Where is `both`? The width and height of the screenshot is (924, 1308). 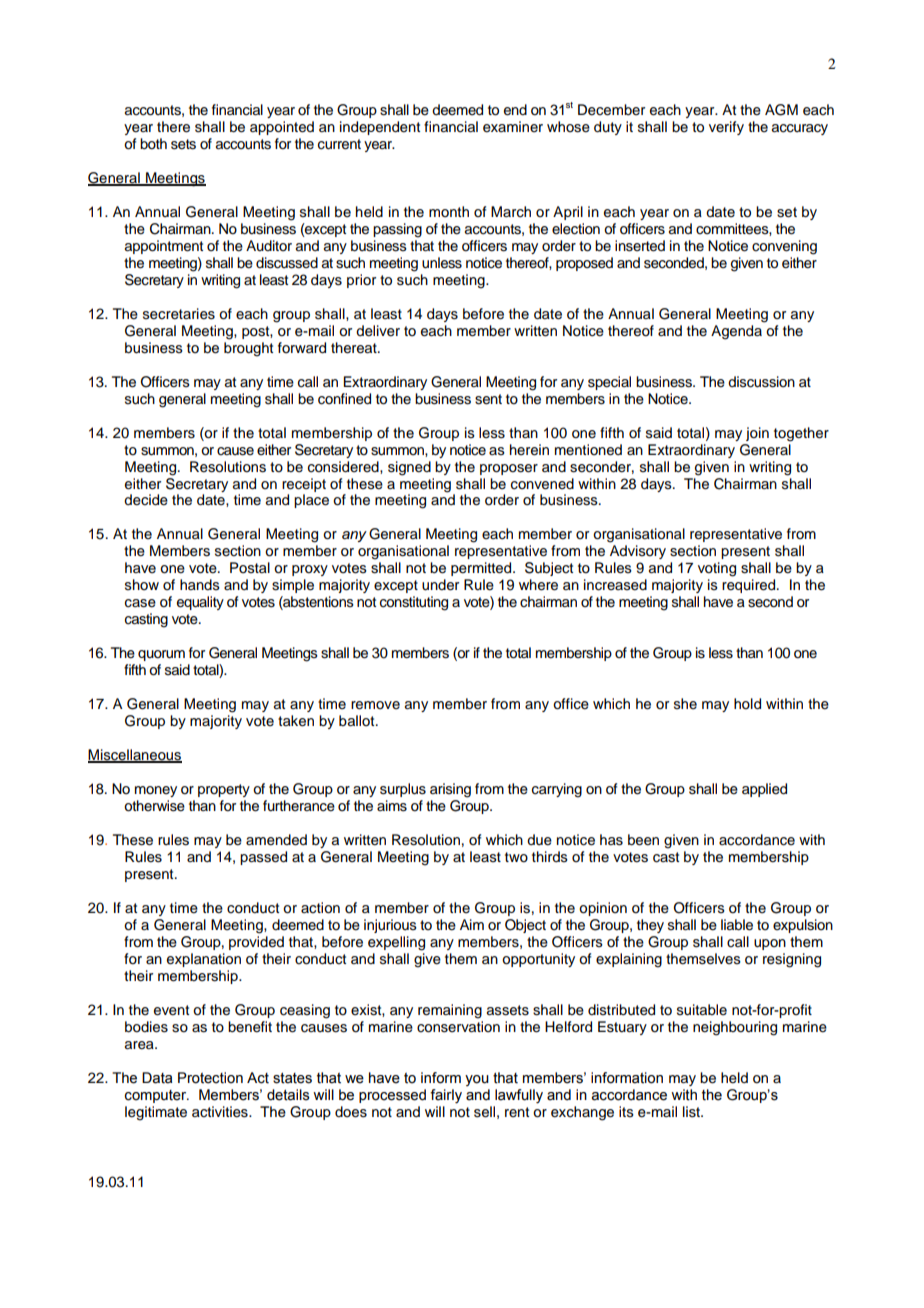
both is located at coordinates (153, 144).
